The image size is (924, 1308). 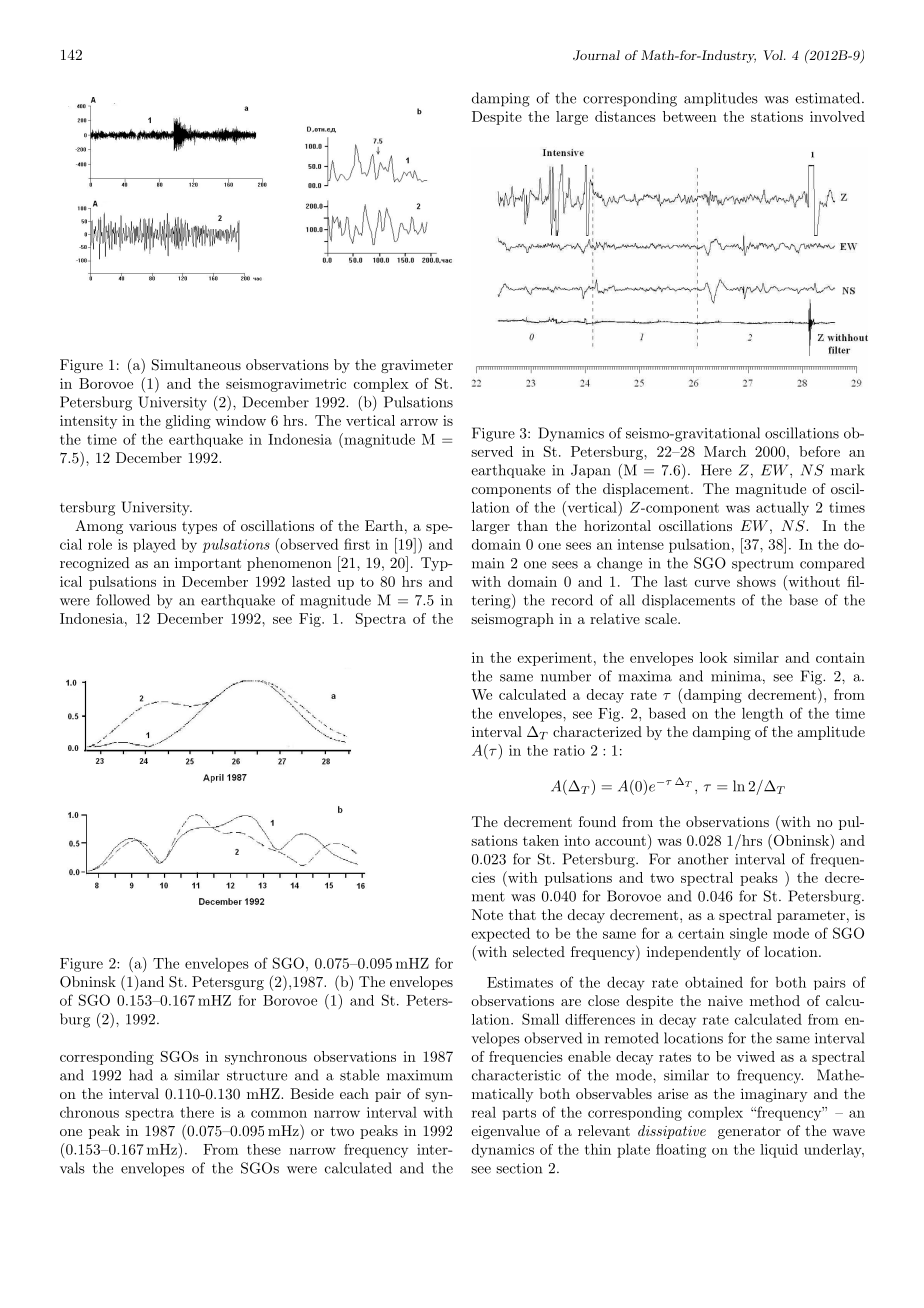 I want to click on record, so click(x=572, y=600).
